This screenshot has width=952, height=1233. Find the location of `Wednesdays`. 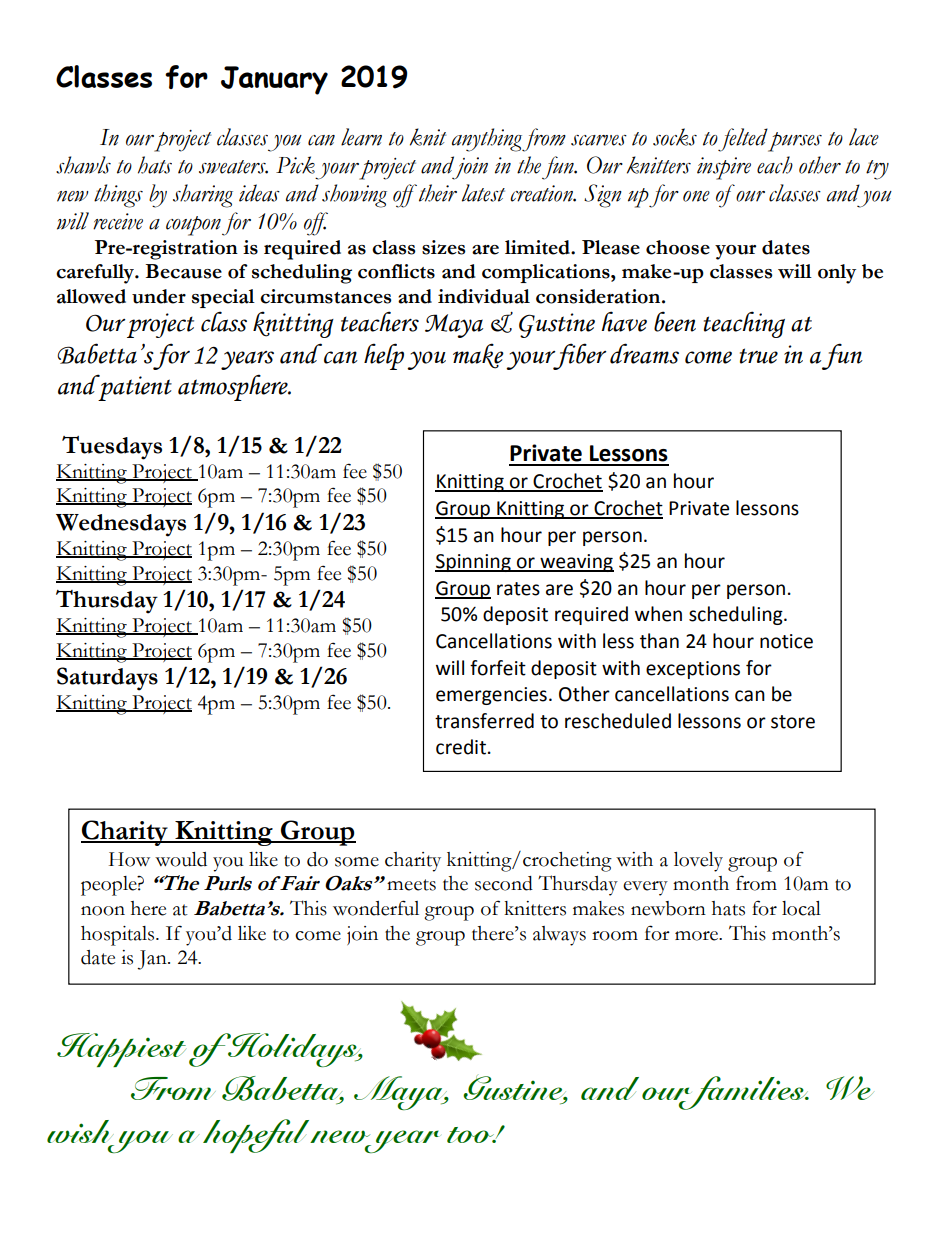

Wednesdays is located at coordinates (121, 525).
